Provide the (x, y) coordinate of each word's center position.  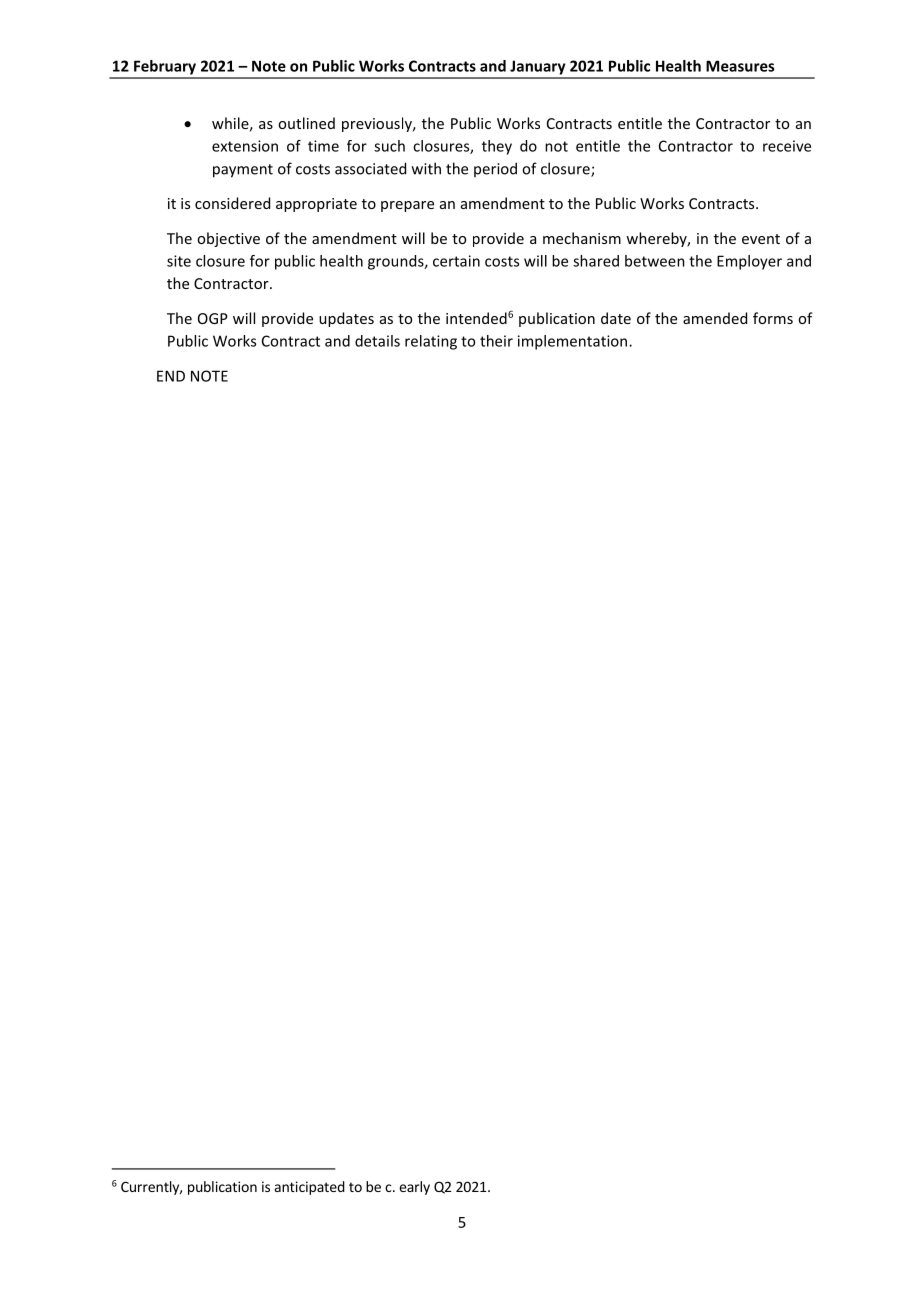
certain (456, 261)
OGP (213, 318)
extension (245, 146)
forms (773, 318)
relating (431, 342)
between (655, 261)
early (414, 1188)
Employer (749, 262)
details (377, 341)
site (179, 261)
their (496, 341)
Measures (740, 66)
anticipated (310, 1188)
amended (715, 318)
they (497, 147)
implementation (572, 342)
